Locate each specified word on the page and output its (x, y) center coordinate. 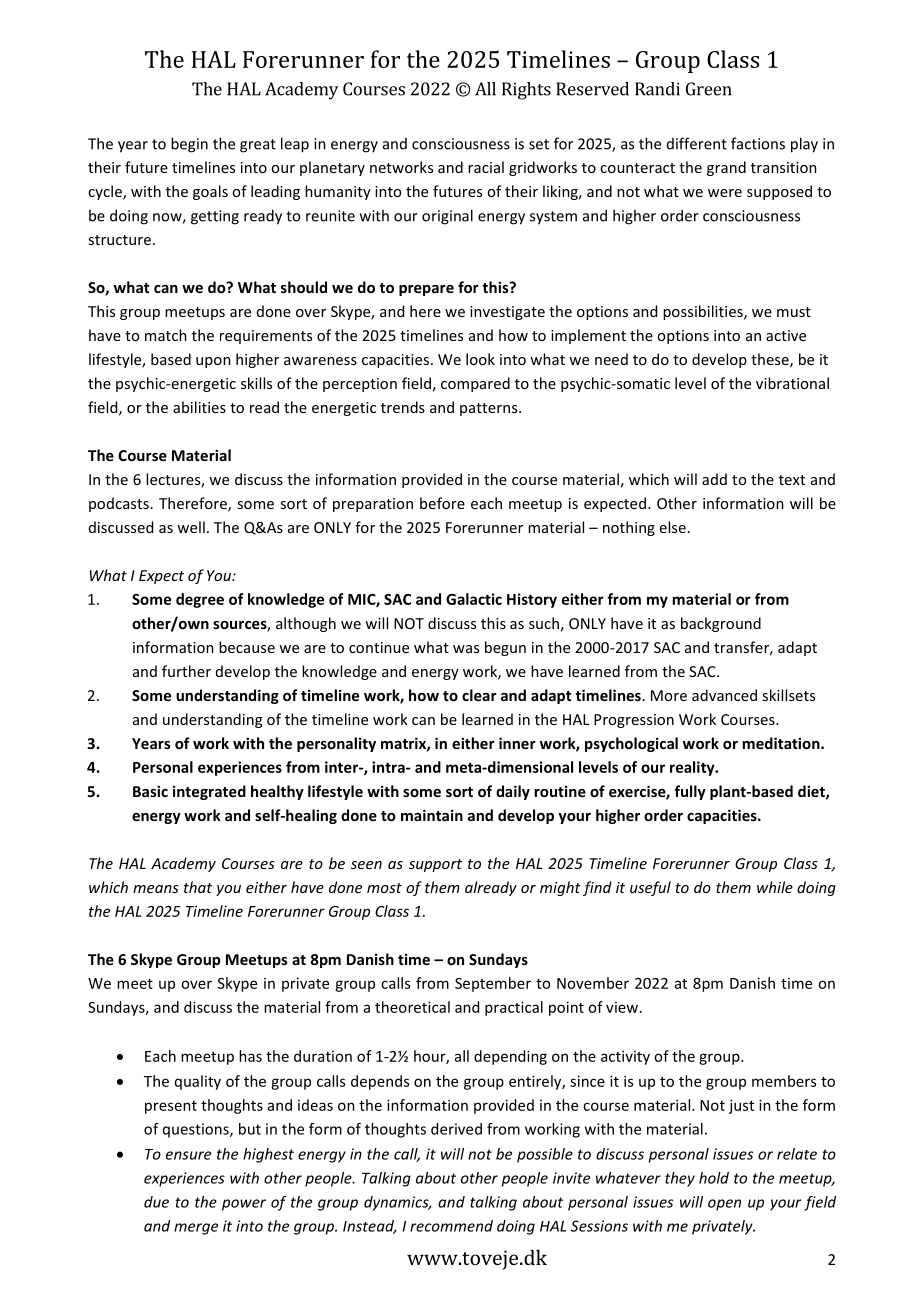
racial (486, 167)
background (721, 624)
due (156, 1202)
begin (189, 145)
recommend (451, 1226)
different (697, 143)
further (186, 671)
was (466, 649)
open (724, 1205)
